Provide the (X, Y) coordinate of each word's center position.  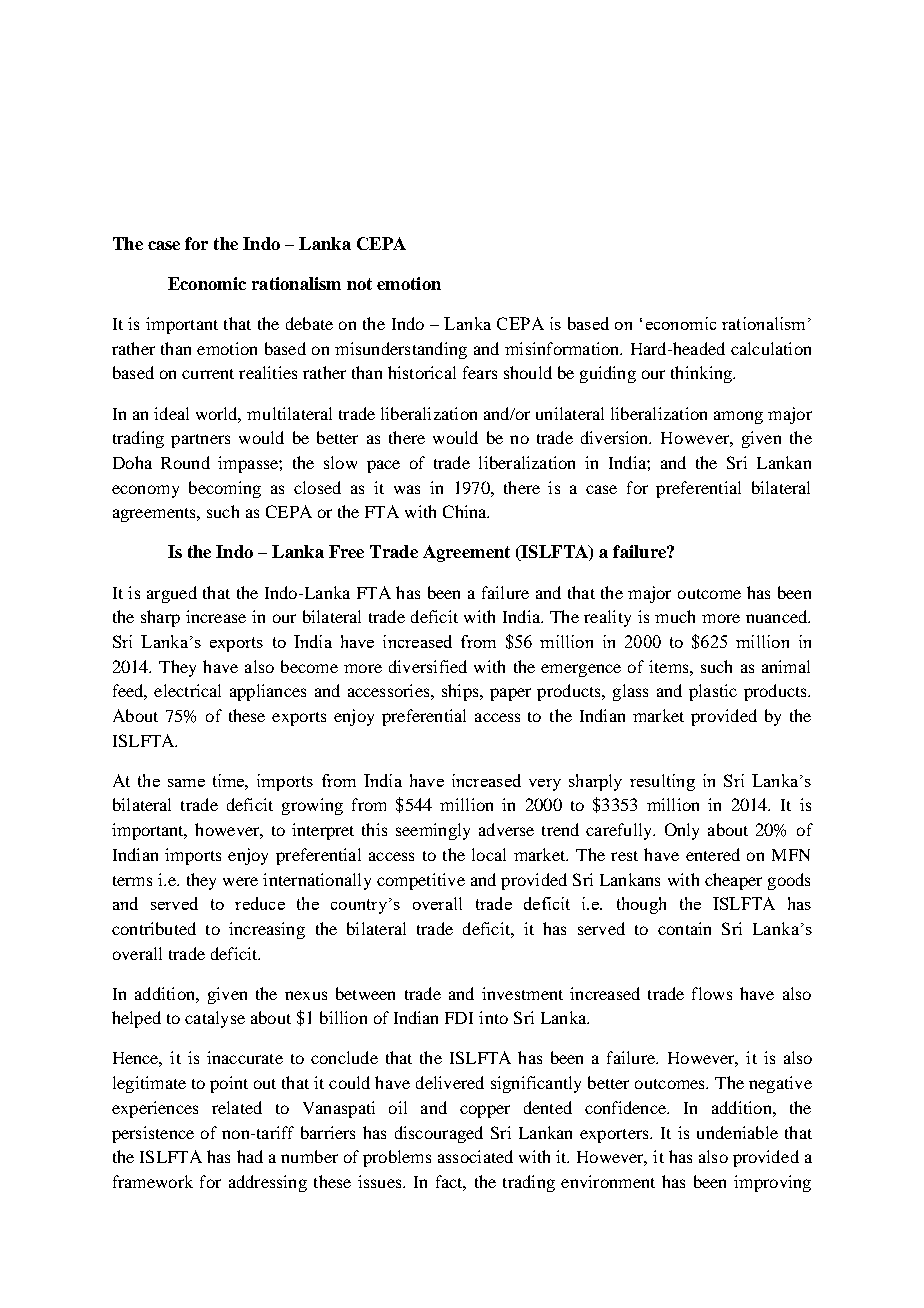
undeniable (737, 1132)
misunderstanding (401, 350)
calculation (771, 348)
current (208, 374)
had (250, 1156)
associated (475, 1156)
